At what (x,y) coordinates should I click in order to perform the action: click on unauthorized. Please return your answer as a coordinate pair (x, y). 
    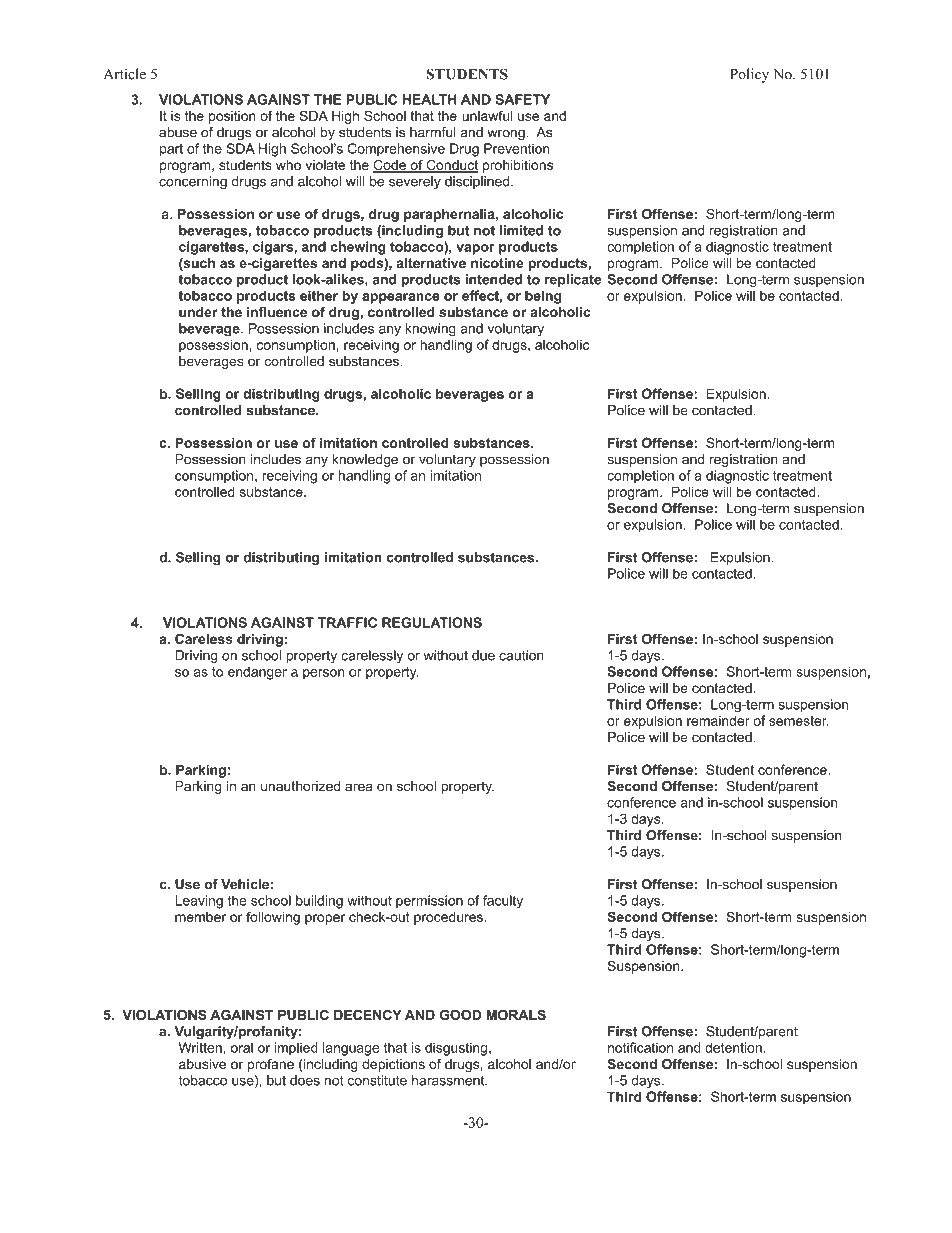
    Looking at the image, I should click on (300, 786).
